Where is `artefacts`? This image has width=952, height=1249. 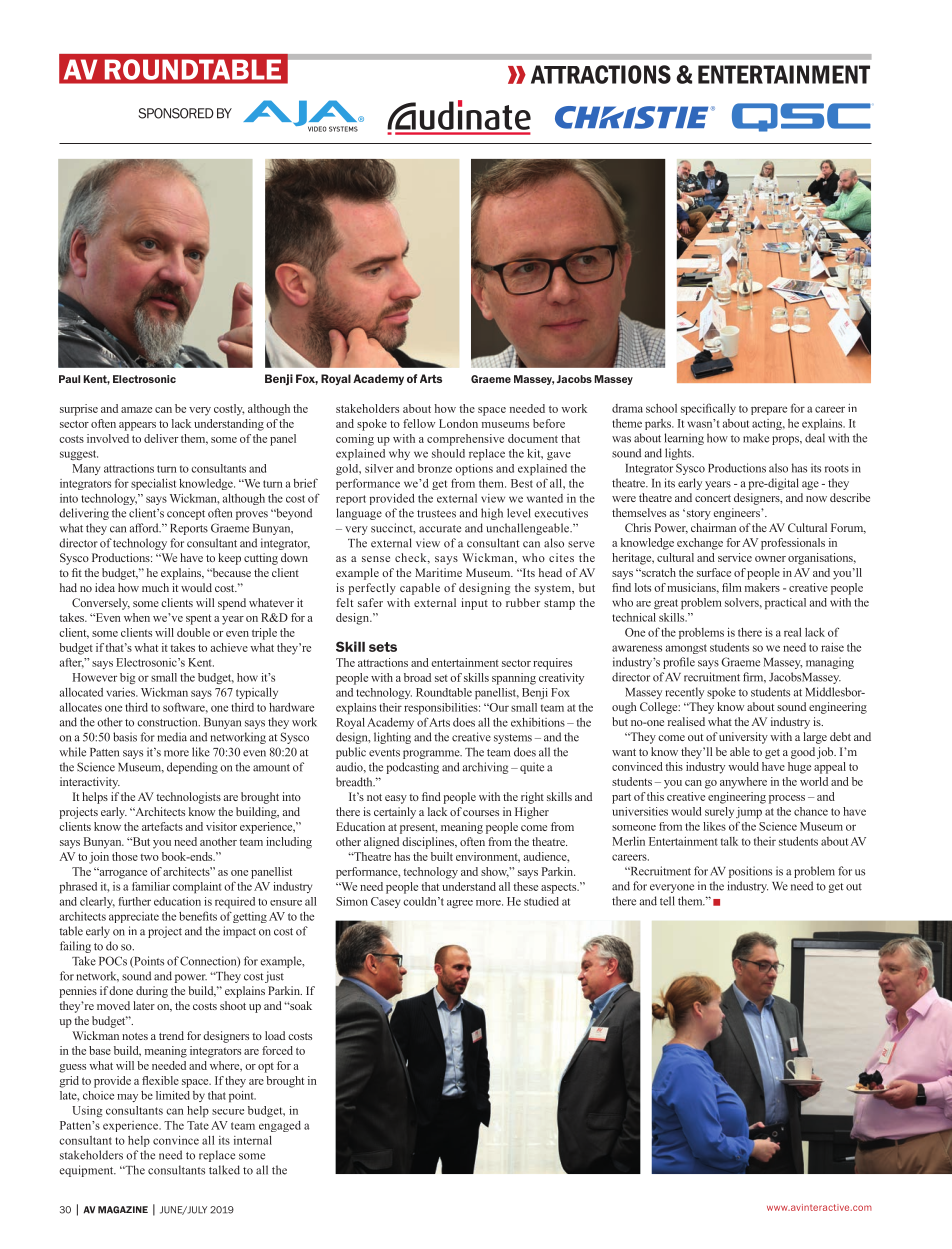
artefacts is located at coordinates (162, 826).
